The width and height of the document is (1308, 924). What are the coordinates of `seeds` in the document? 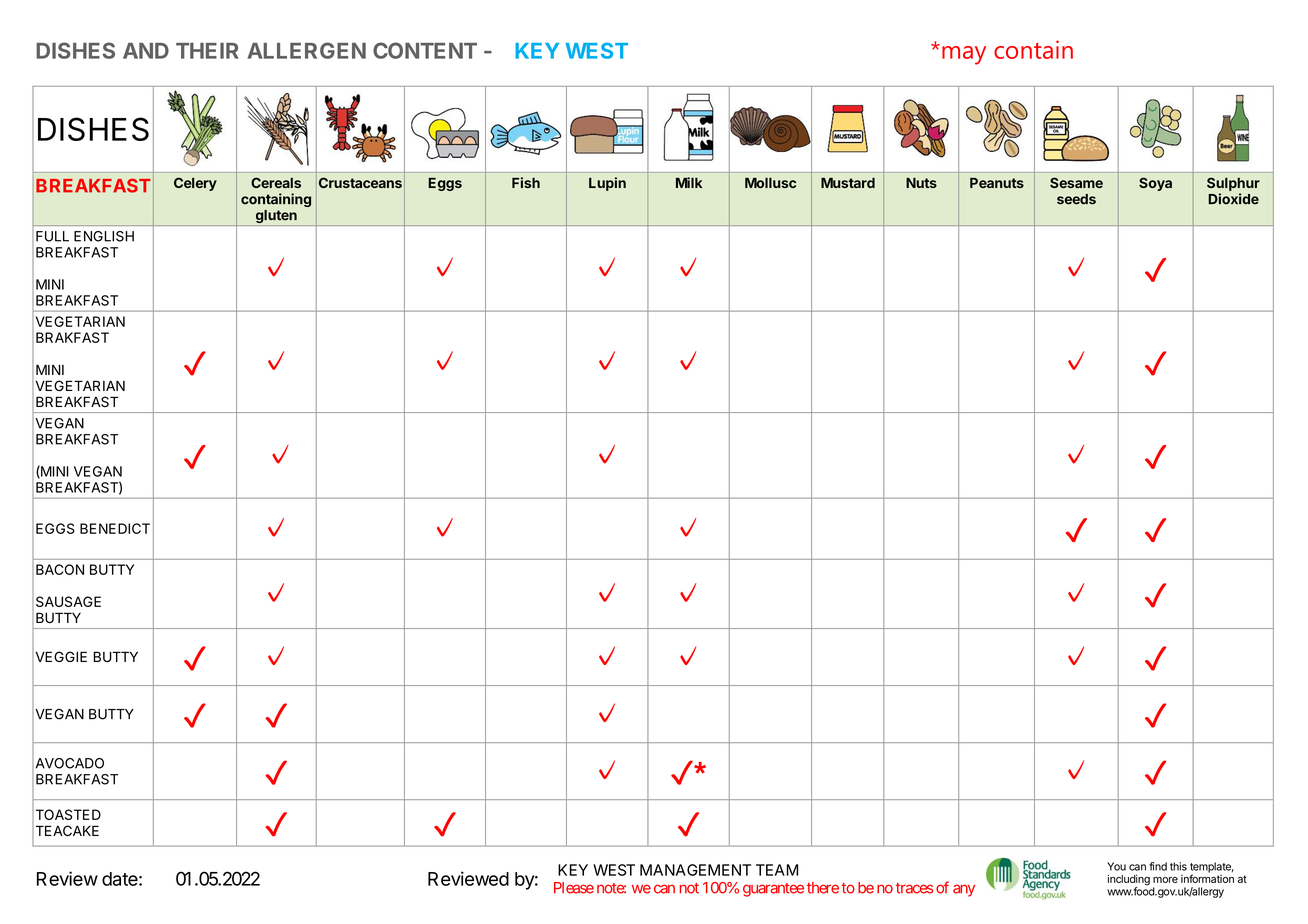 It's located at (1076, 199).
